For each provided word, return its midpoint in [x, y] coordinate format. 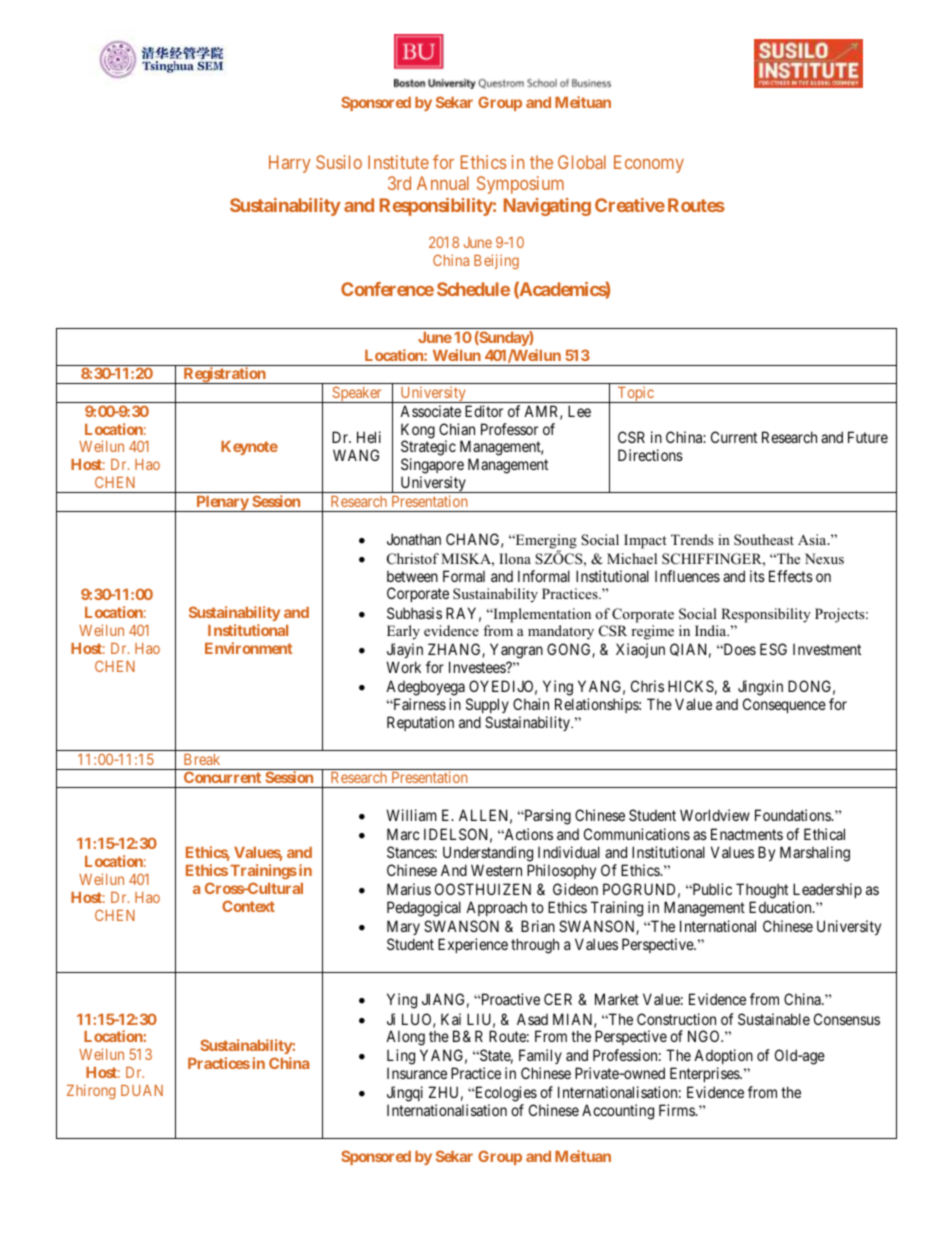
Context [248, 906]
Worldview [715, 815]
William [411, 815]
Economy [649, 164]
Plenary [222, 504]
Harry [290, 164]
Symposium [520, 185]
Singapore [432, 467]
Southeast [764, 540]
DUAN [142, 1090]
